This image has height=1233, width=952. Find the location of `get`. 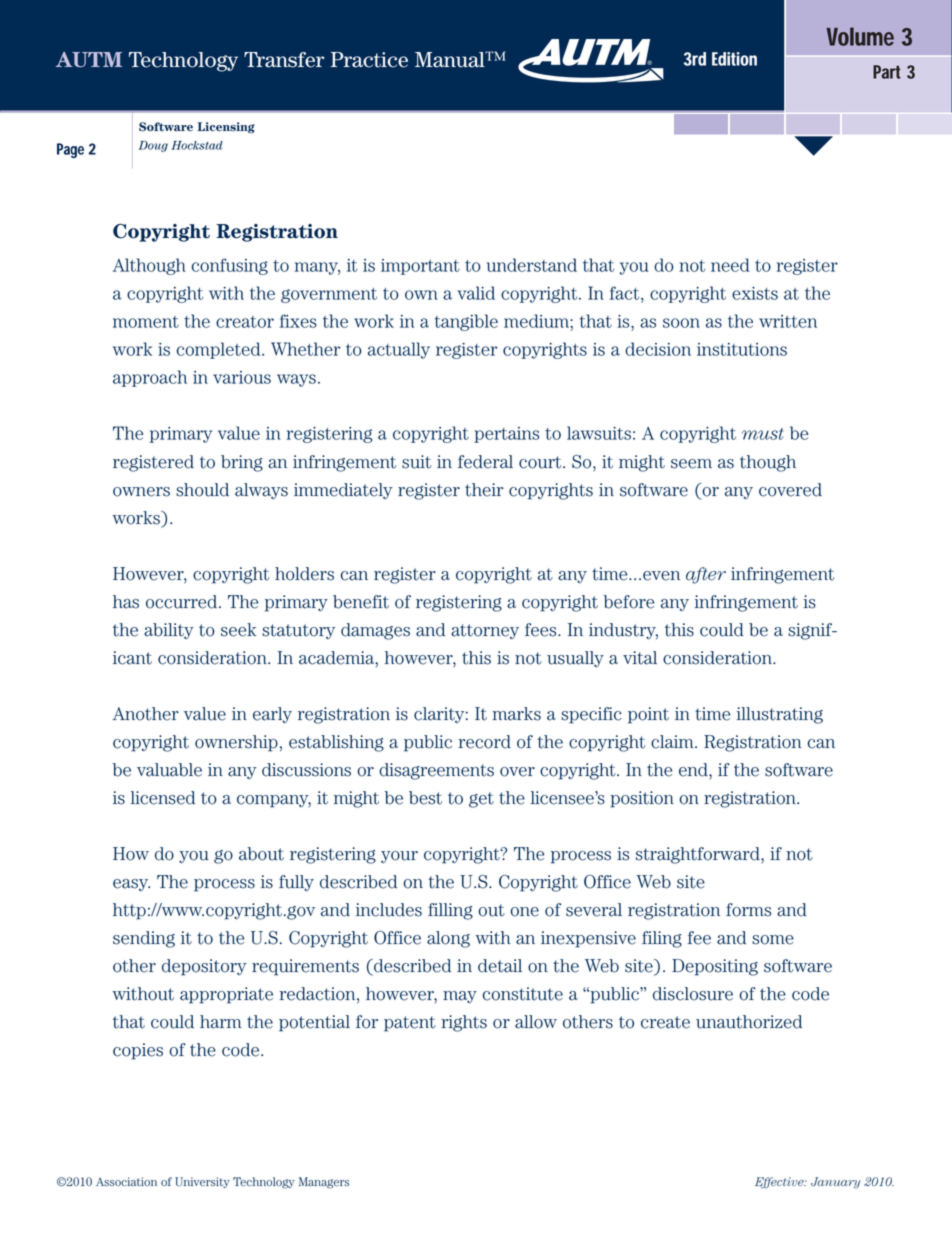

get is located at coordinates (481, 800).
